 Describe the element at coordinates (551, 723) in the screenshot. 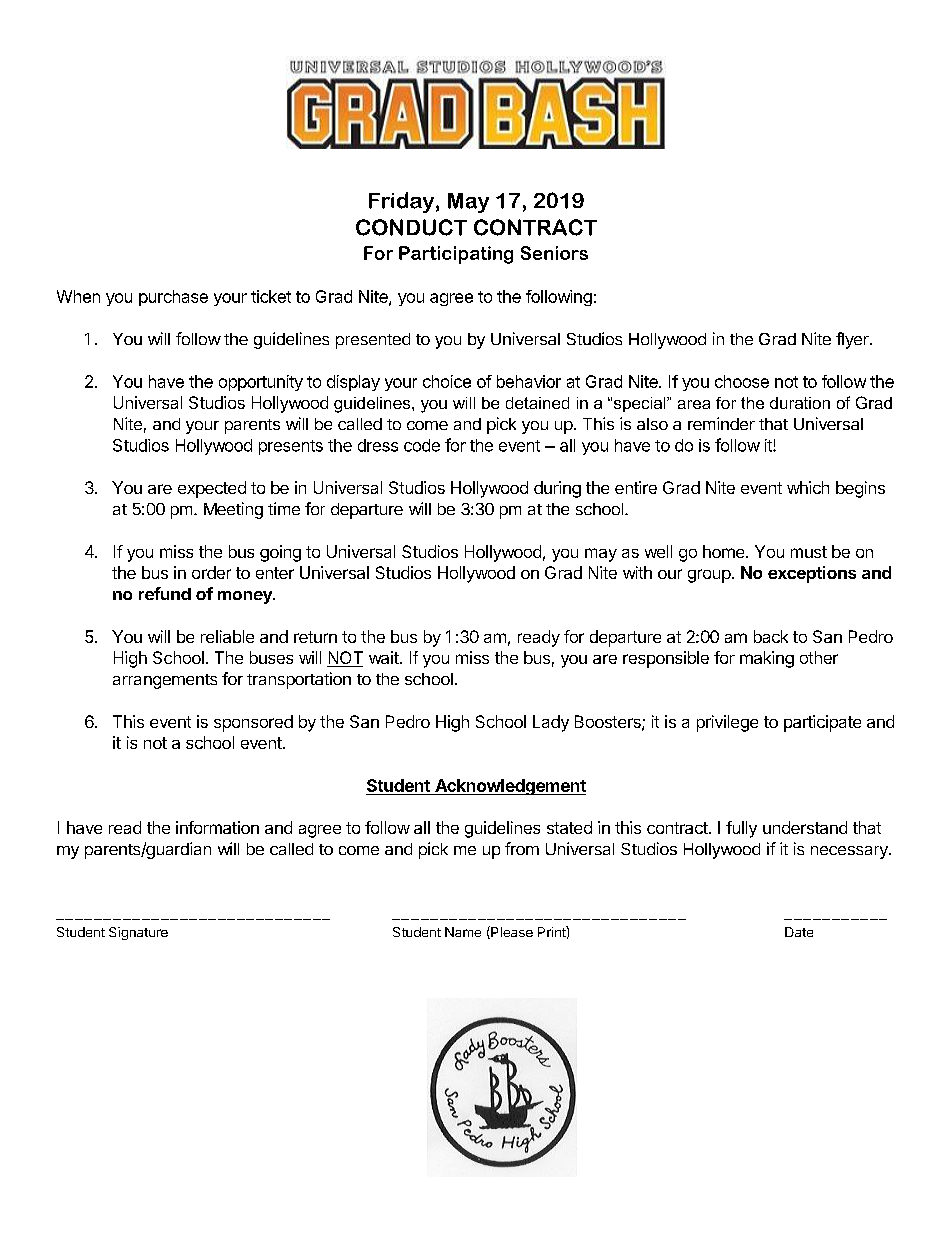

I see `Lady` at that location.
